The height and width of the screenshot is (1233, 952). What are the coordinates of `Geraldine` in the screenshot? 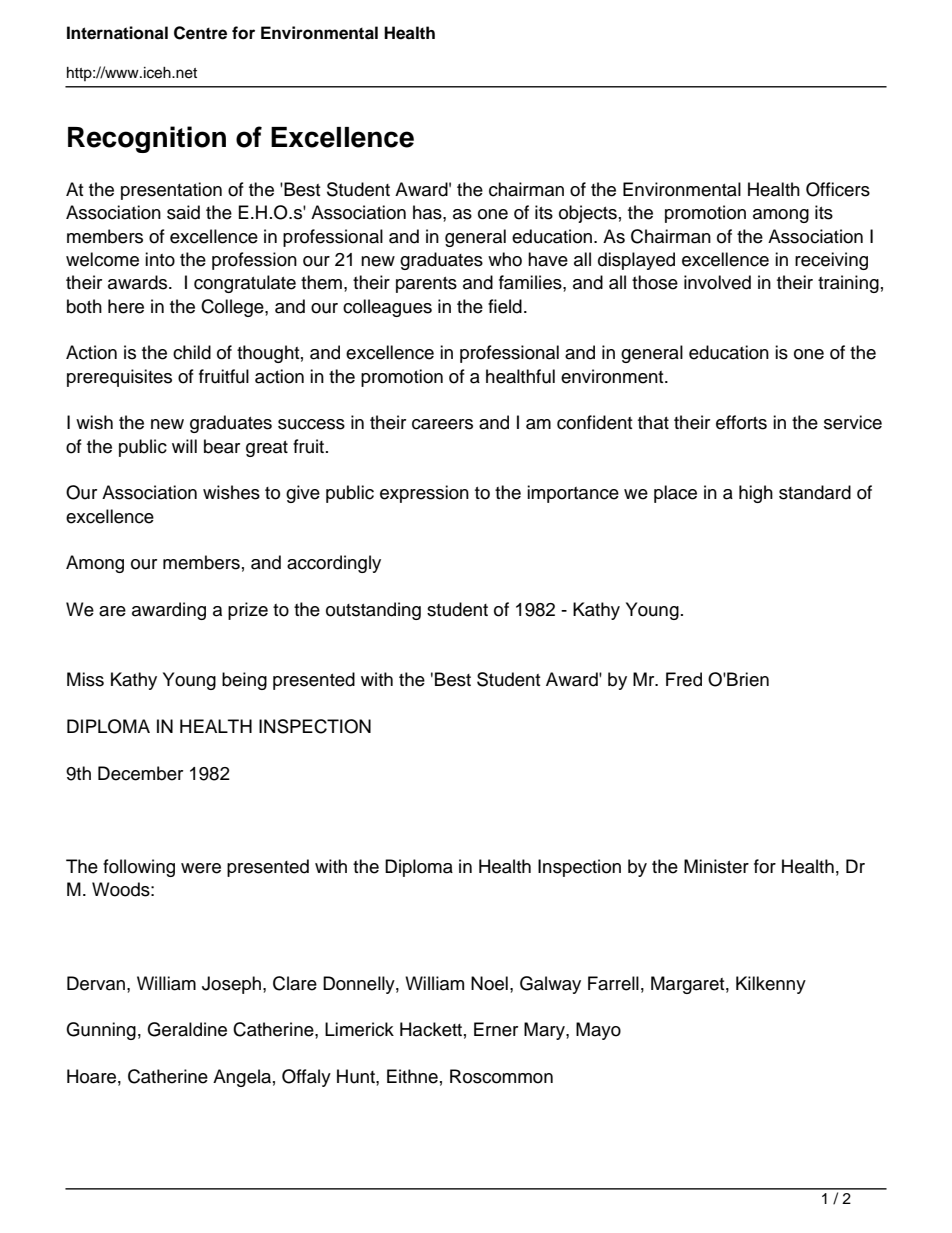 It's located at (187, 1029).
